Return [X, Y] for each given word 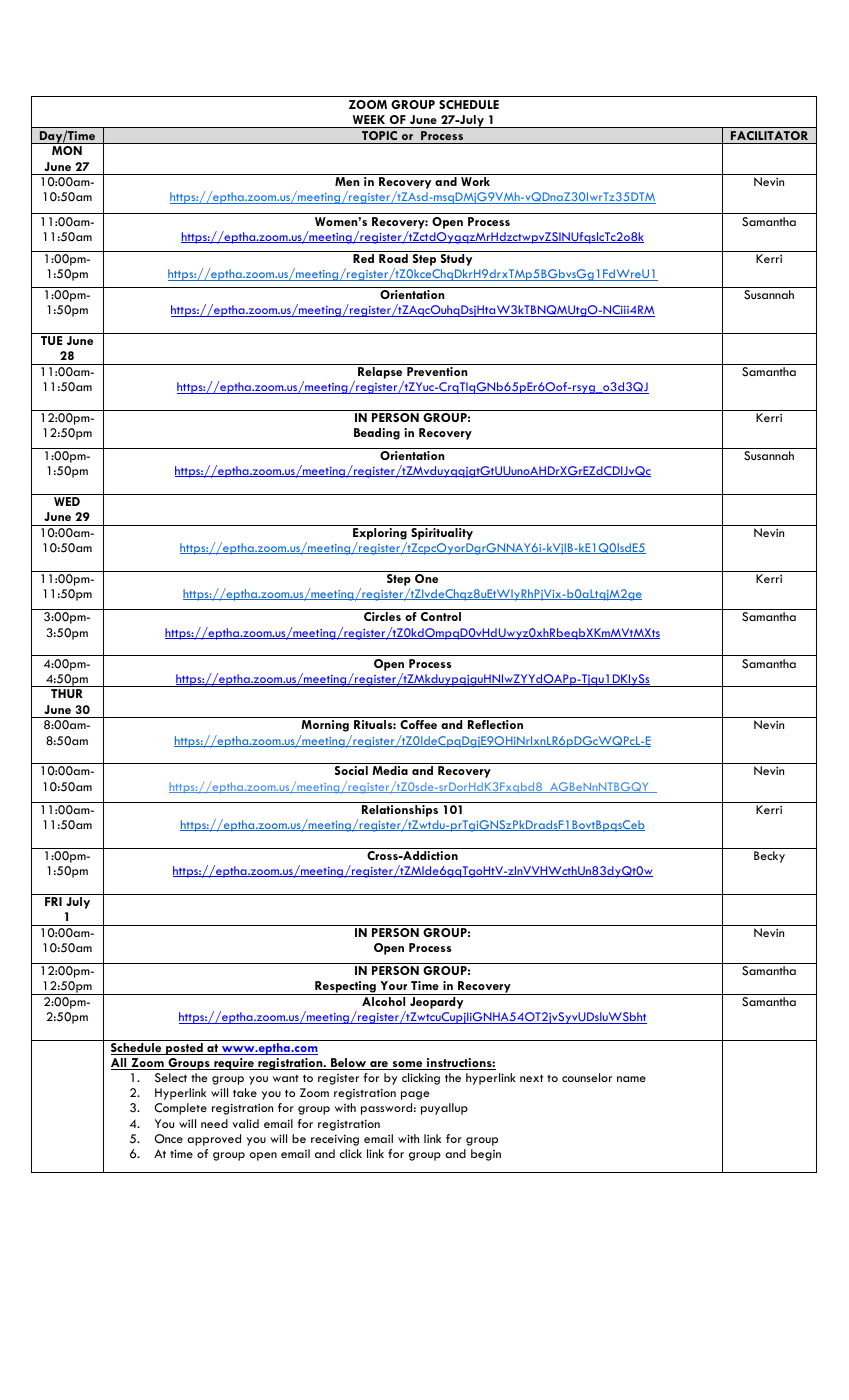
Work [475, 181]
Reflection [495, 724]
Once [169, 1139]
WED [67, 501]
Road [393, 258]
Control [441, 616]
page [415, 1095]
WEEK [369, 119]
